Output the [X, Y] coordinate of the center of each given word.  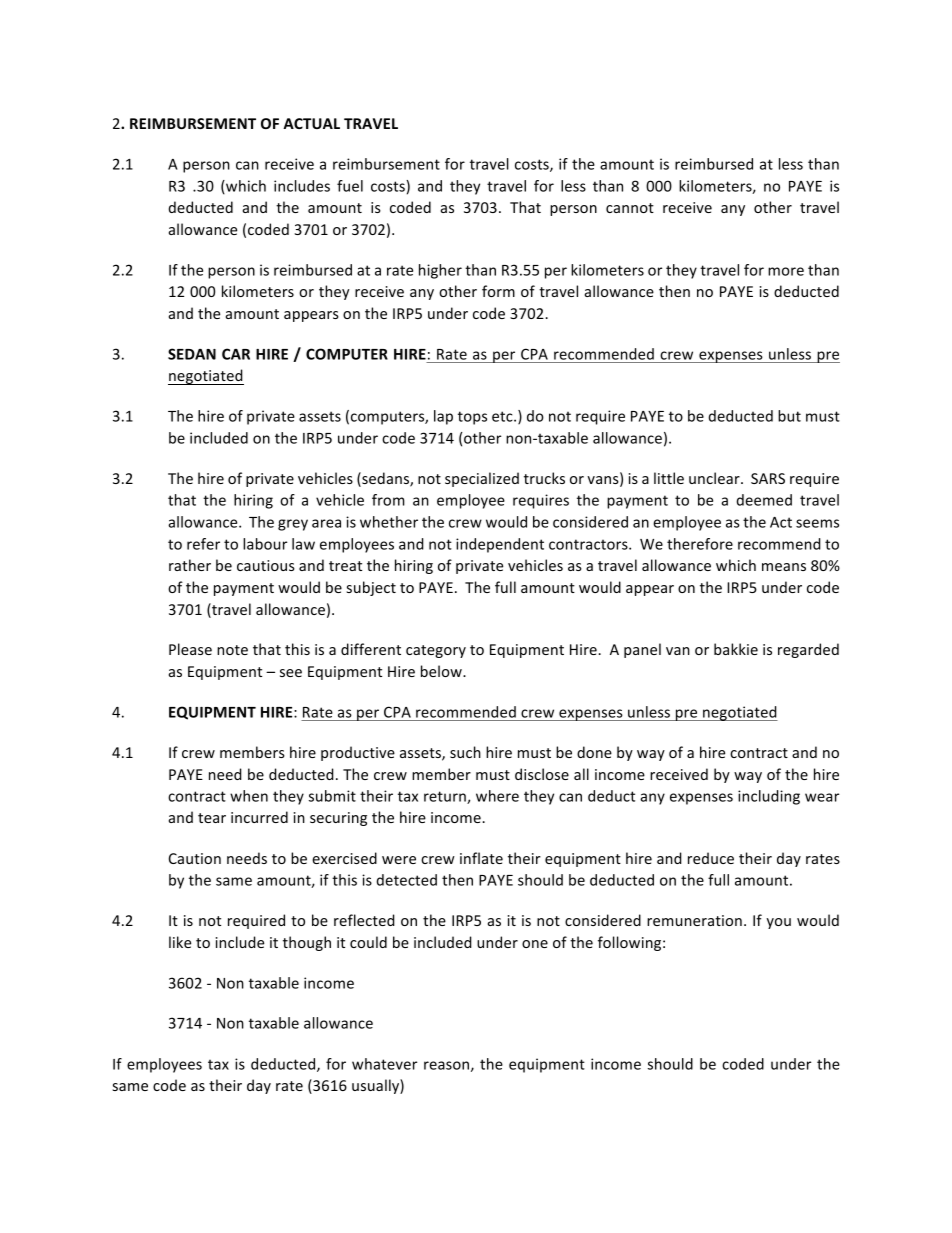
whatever [384, 1064]
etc [503, 416]
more [786, 271]
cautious [266, 565]
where [497, 796]
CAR [236, 354]
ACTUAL [311, 123]
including [769, 797]
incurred [259, 817]
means [784, 567]
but [789, 416]
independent [500, 545]
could [368, 942]
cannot [630, 208]
